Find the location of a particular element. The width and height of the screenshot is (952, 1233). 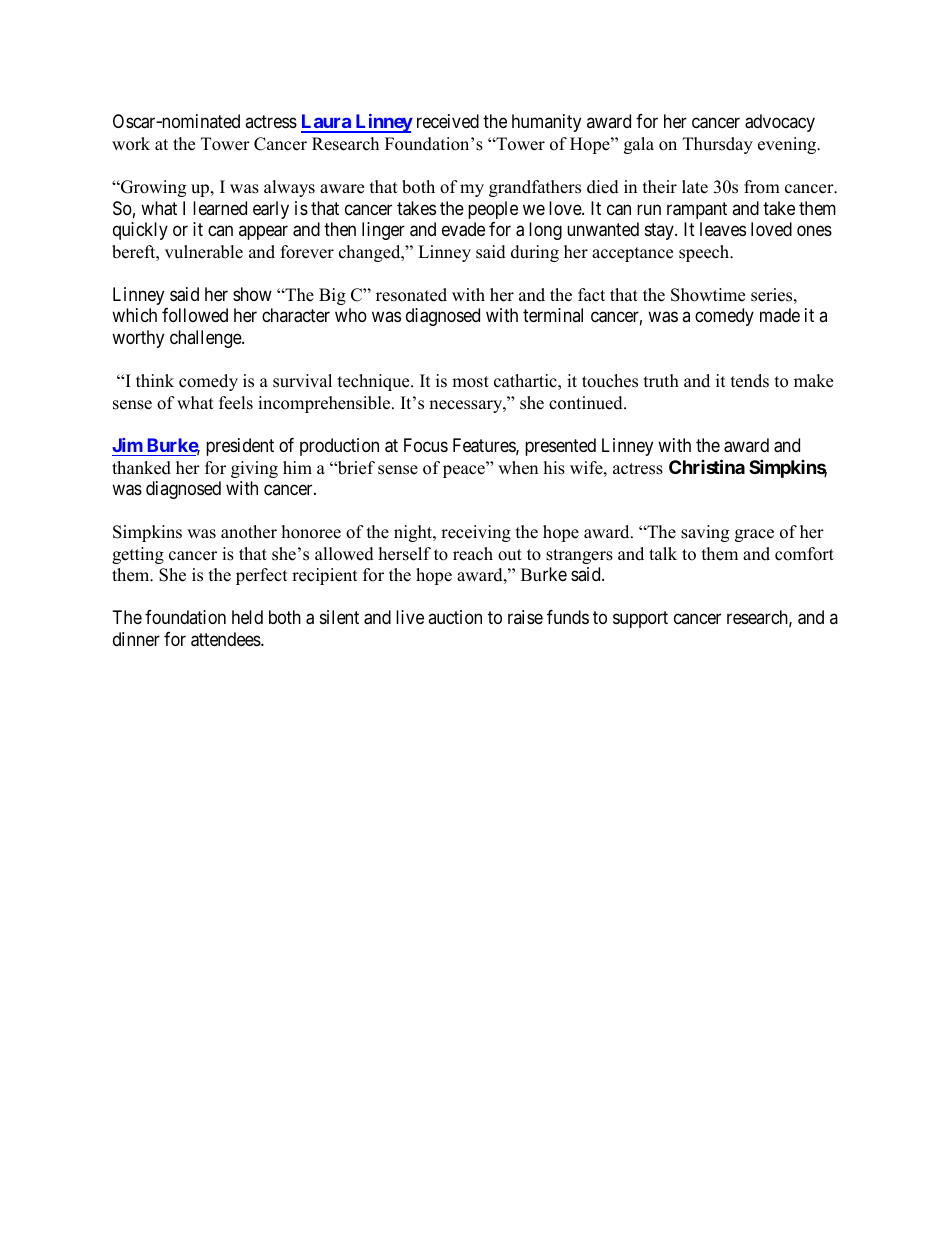

receiving is located at coordinates (476, 533).
